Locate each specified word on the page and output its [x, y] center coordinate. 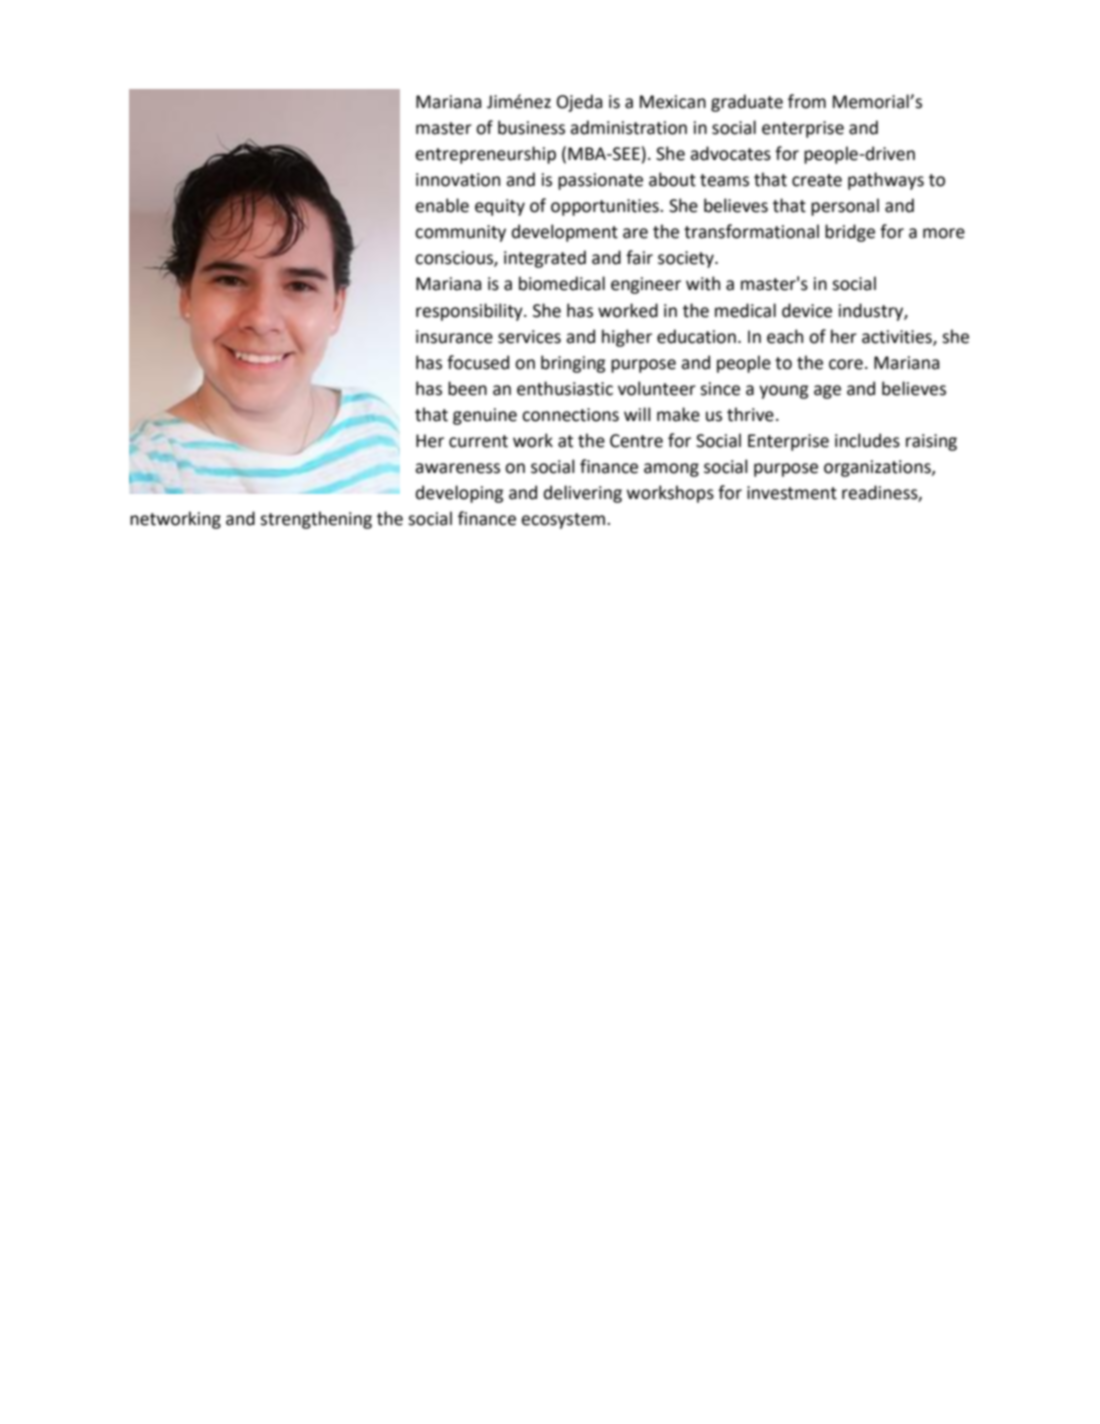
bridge [850, 233]
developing [459, 494]
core [846, 364]
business [531, 127]
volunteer [657, 388]
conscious [455, 259]
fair [639, 257]
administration [628, 127]
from [807, 101]
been [467, 388]
